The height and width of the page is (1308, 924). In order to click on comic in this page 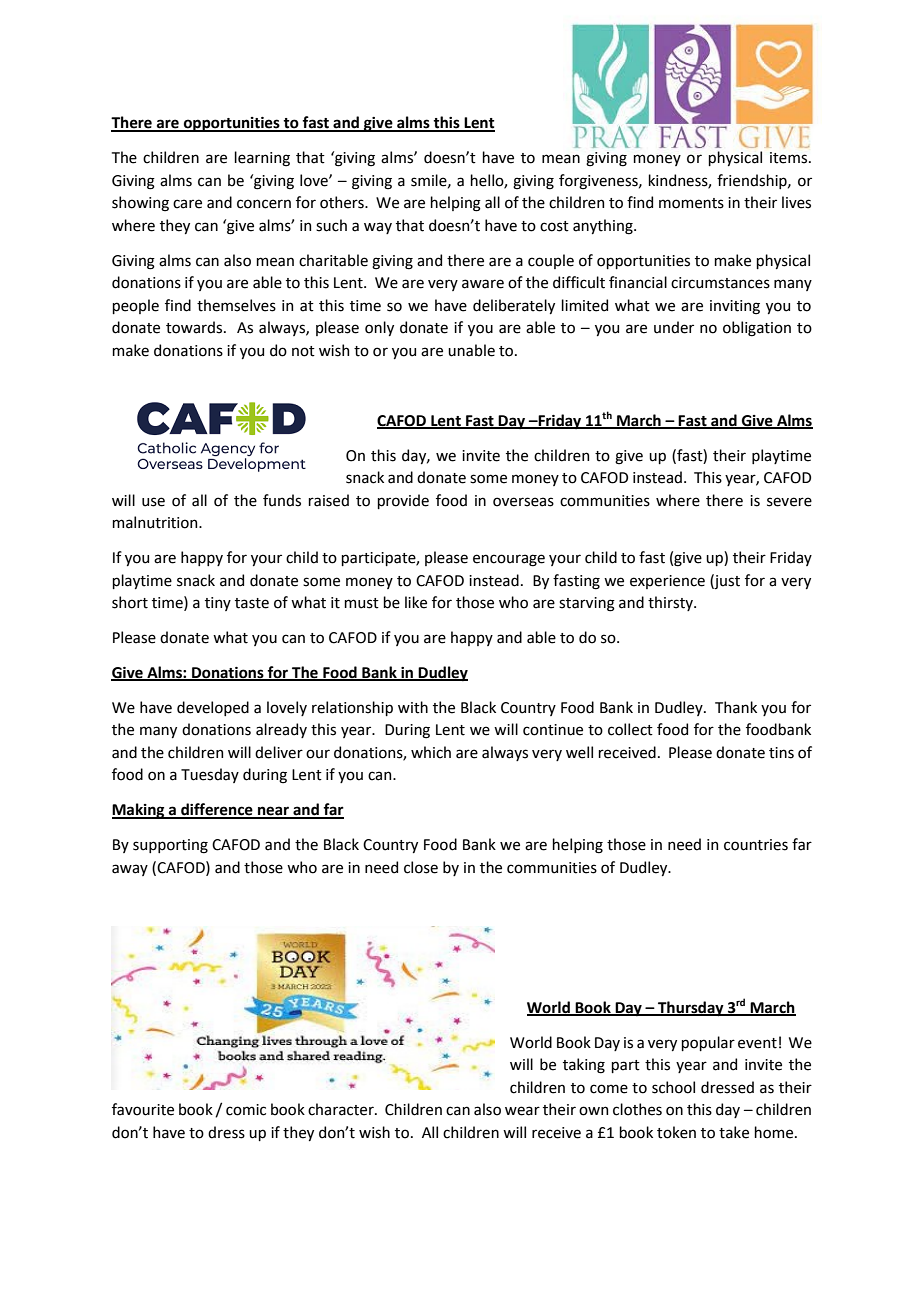, I will do `click(246, 1110)`.
